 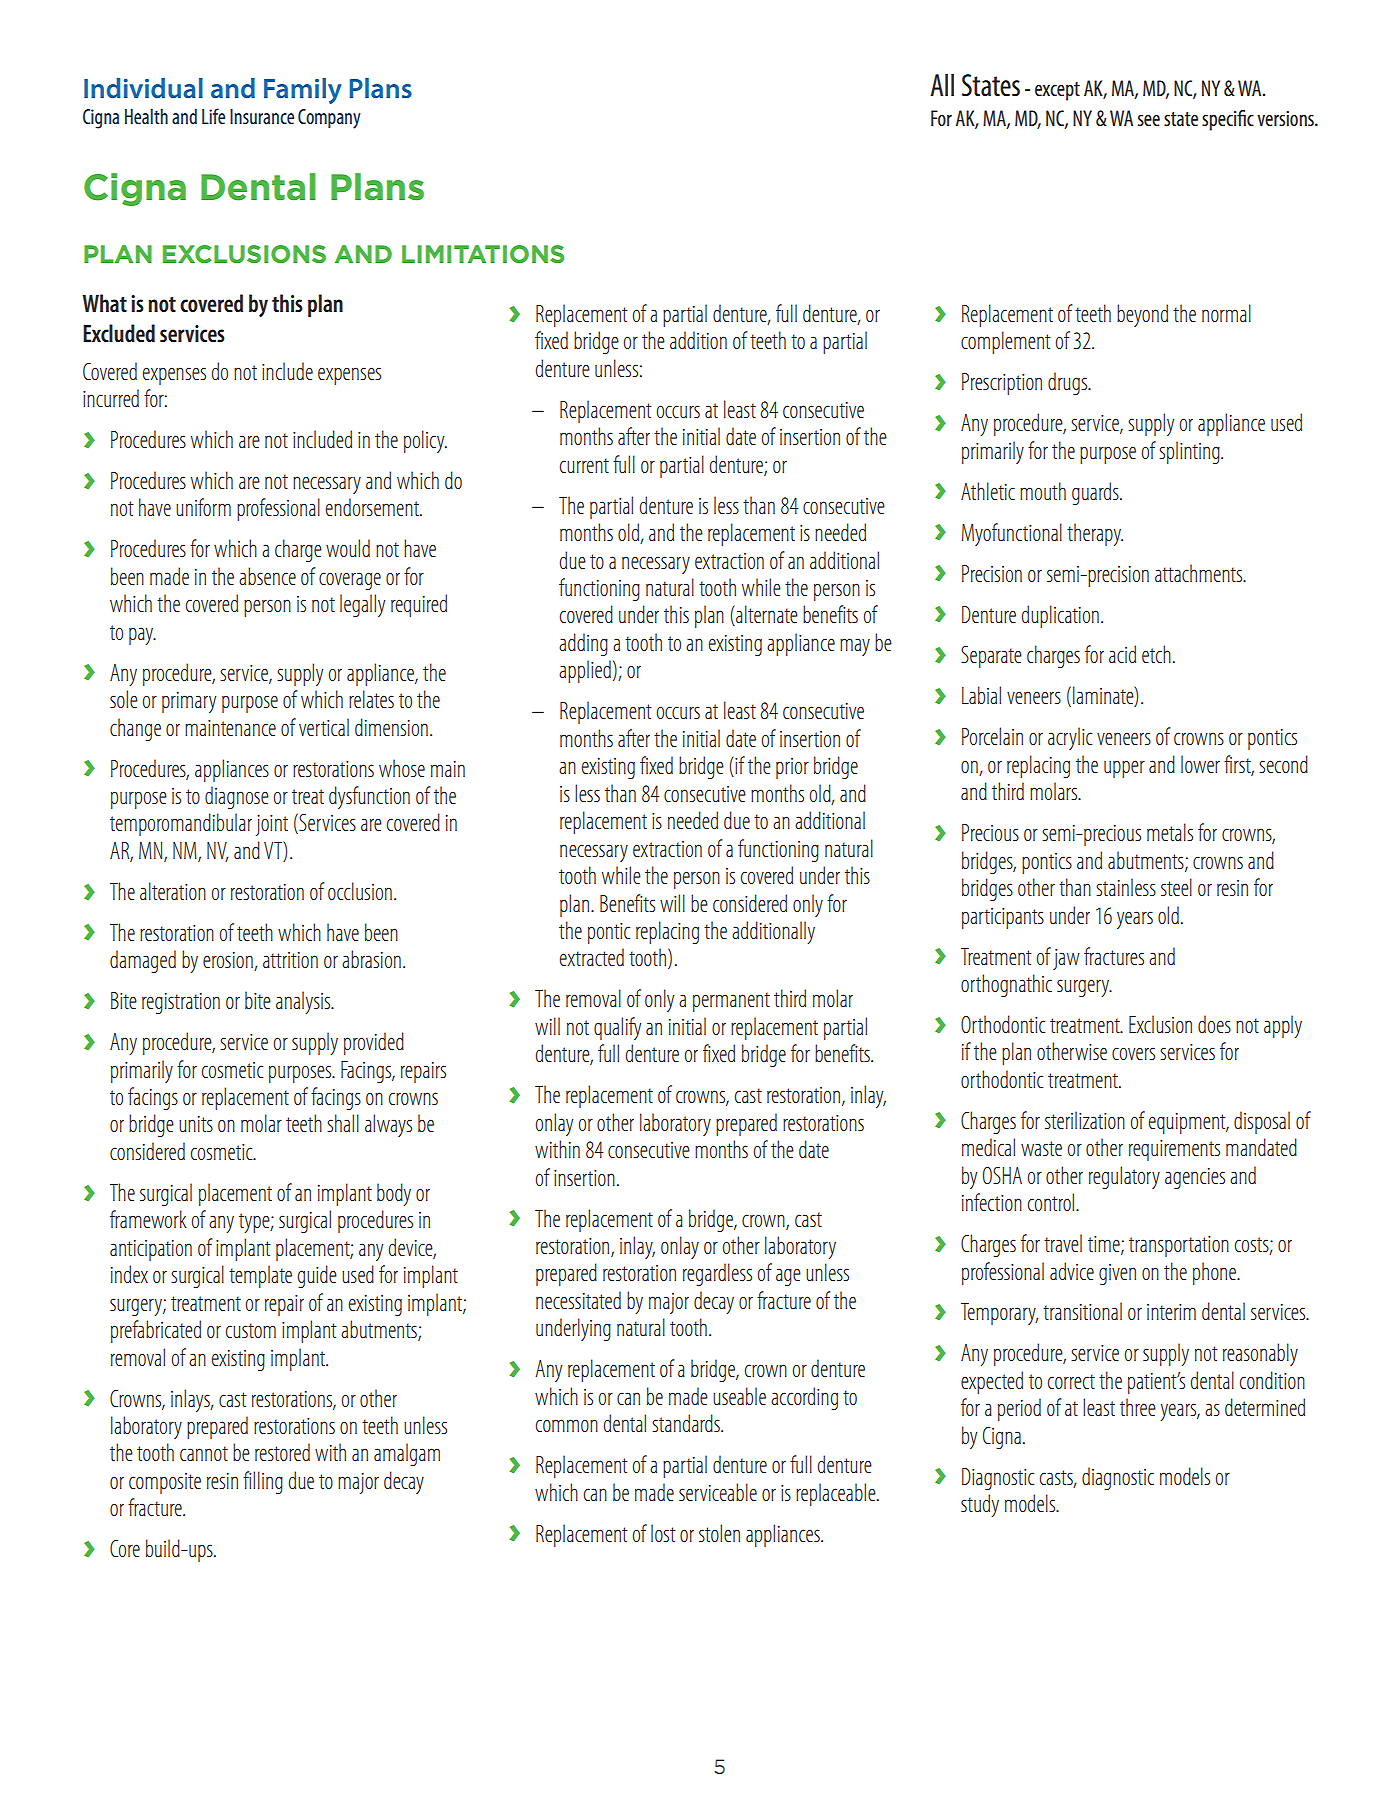 What do you see at coordinates (267, 576) in the page?
I see `absence` at bounding box center [267, 576].
